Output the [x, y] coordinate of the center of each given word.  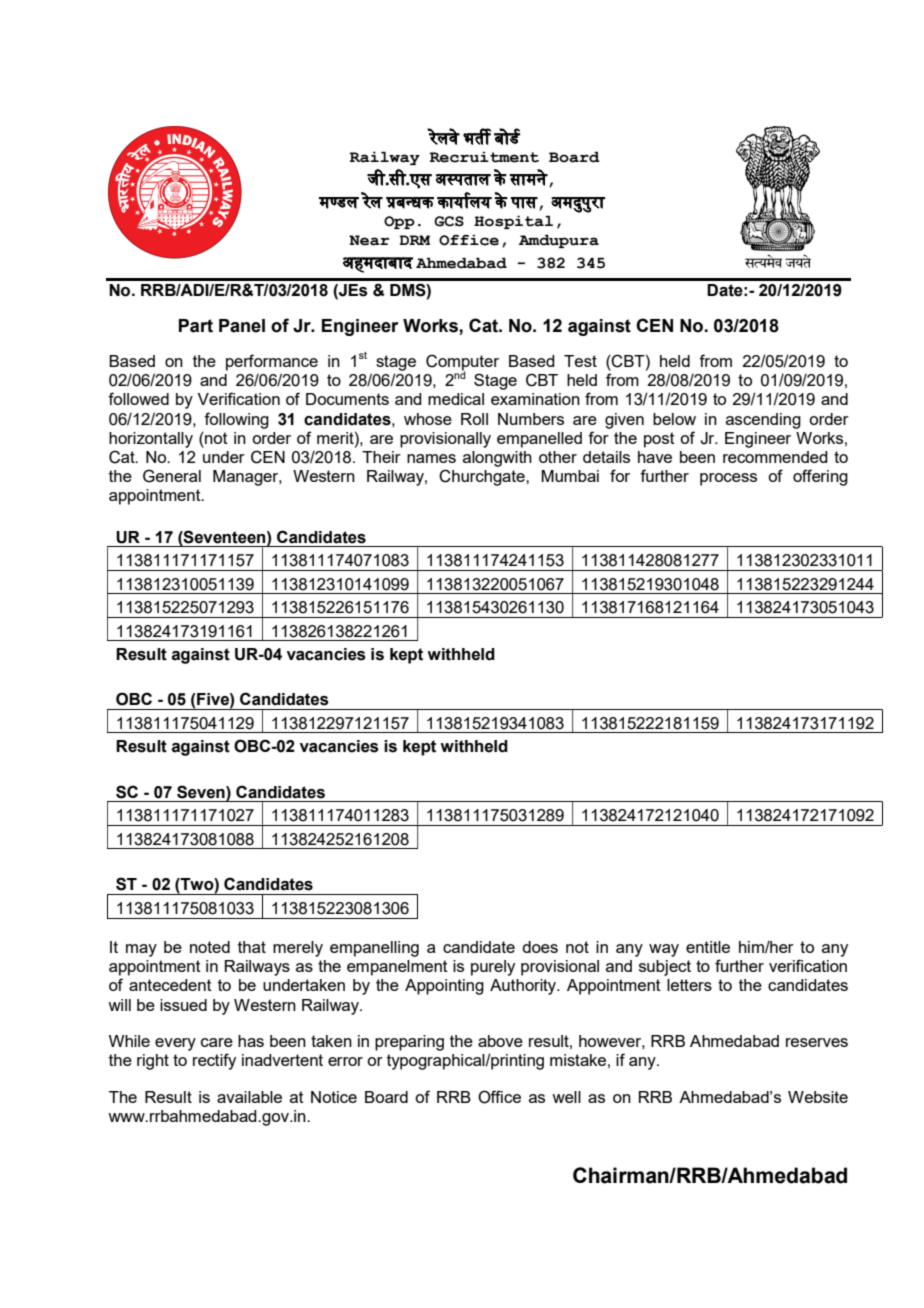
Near [369, 240]
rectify [214, 1061]
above [500, 1041]
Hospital [513, 222]
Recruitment [484, 157]
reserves [817, 1042]
